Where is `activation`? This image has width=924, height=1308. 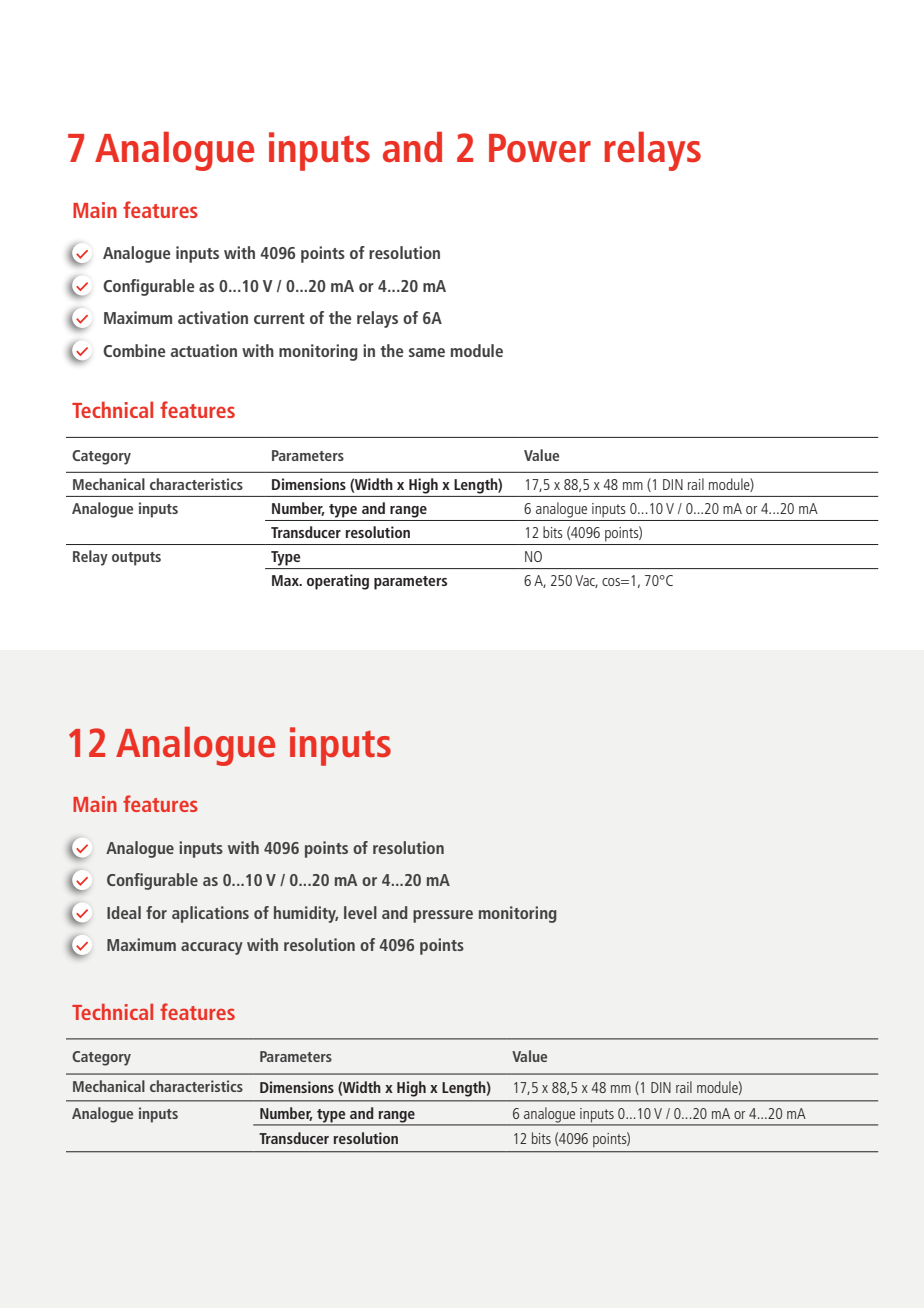 activation is located at coordinates (213, 317).
